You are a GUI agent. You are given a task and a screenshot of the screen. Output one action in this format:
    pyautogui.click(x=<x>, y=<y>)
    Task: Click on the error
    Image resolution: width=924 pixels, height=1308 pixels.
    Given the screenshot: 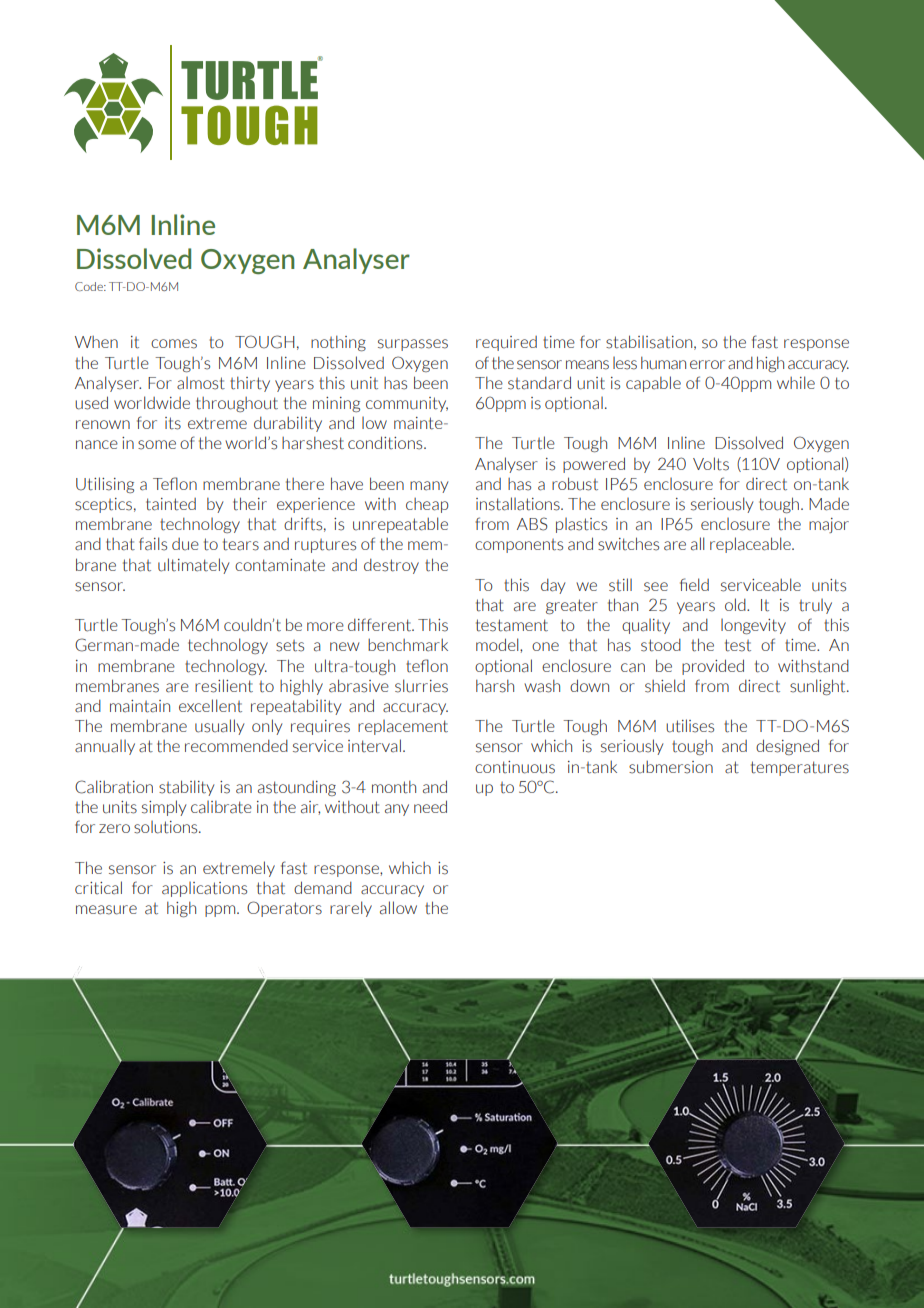 What is the action you would take?
    pyautogui.click(x=707, y=364)
